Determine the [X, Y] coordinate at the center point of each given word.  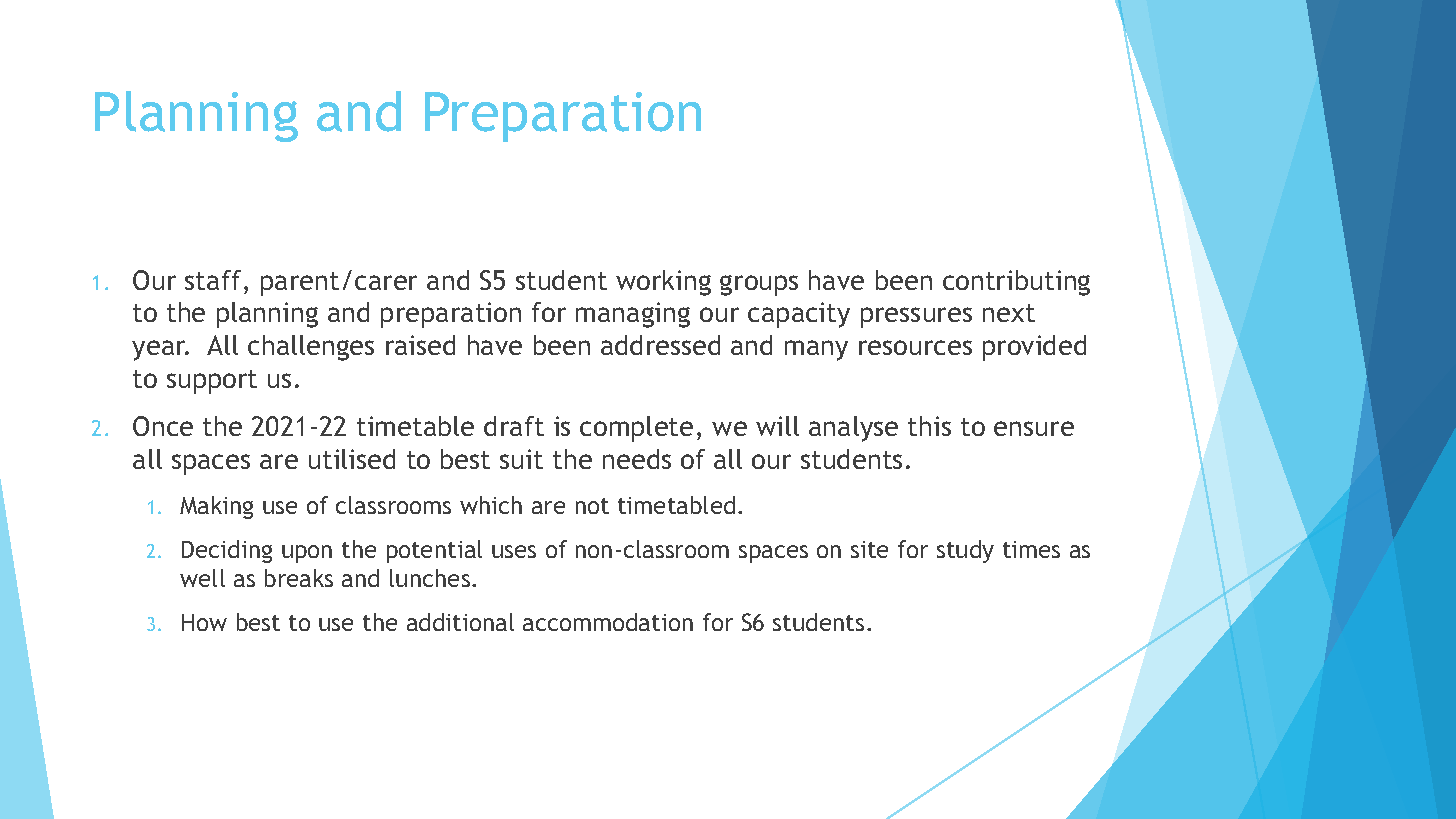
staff [213, 280]
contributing [1016, 283]
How [204, 622]
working [663, 283]
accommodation [608, 622]
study [965, 551]
